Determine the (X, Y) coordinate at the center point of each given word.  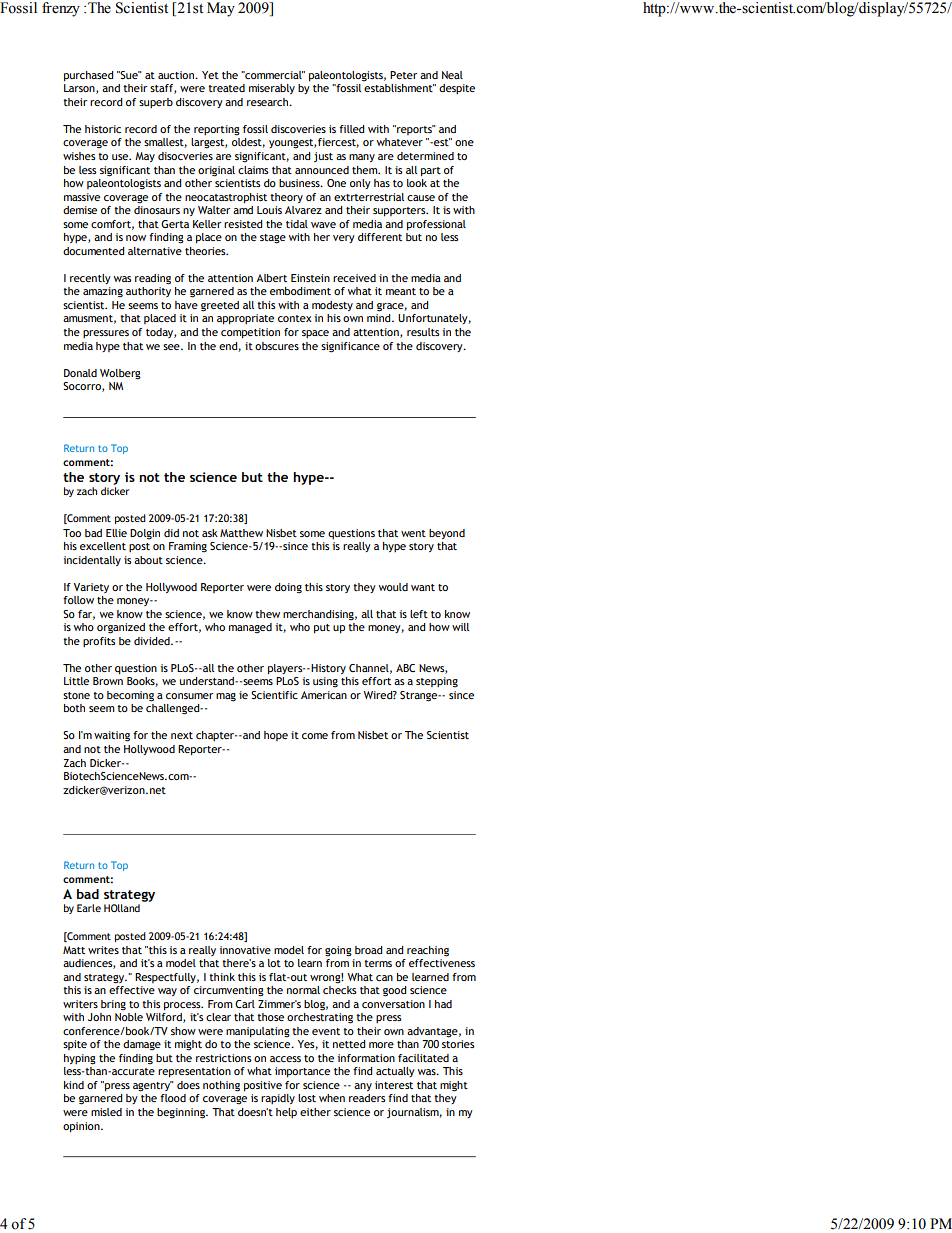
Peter (403, 75)
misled (106, 1112)
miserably (272, 89)
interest (394, 1085)
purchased (88, 76)
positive (263, 1086)
